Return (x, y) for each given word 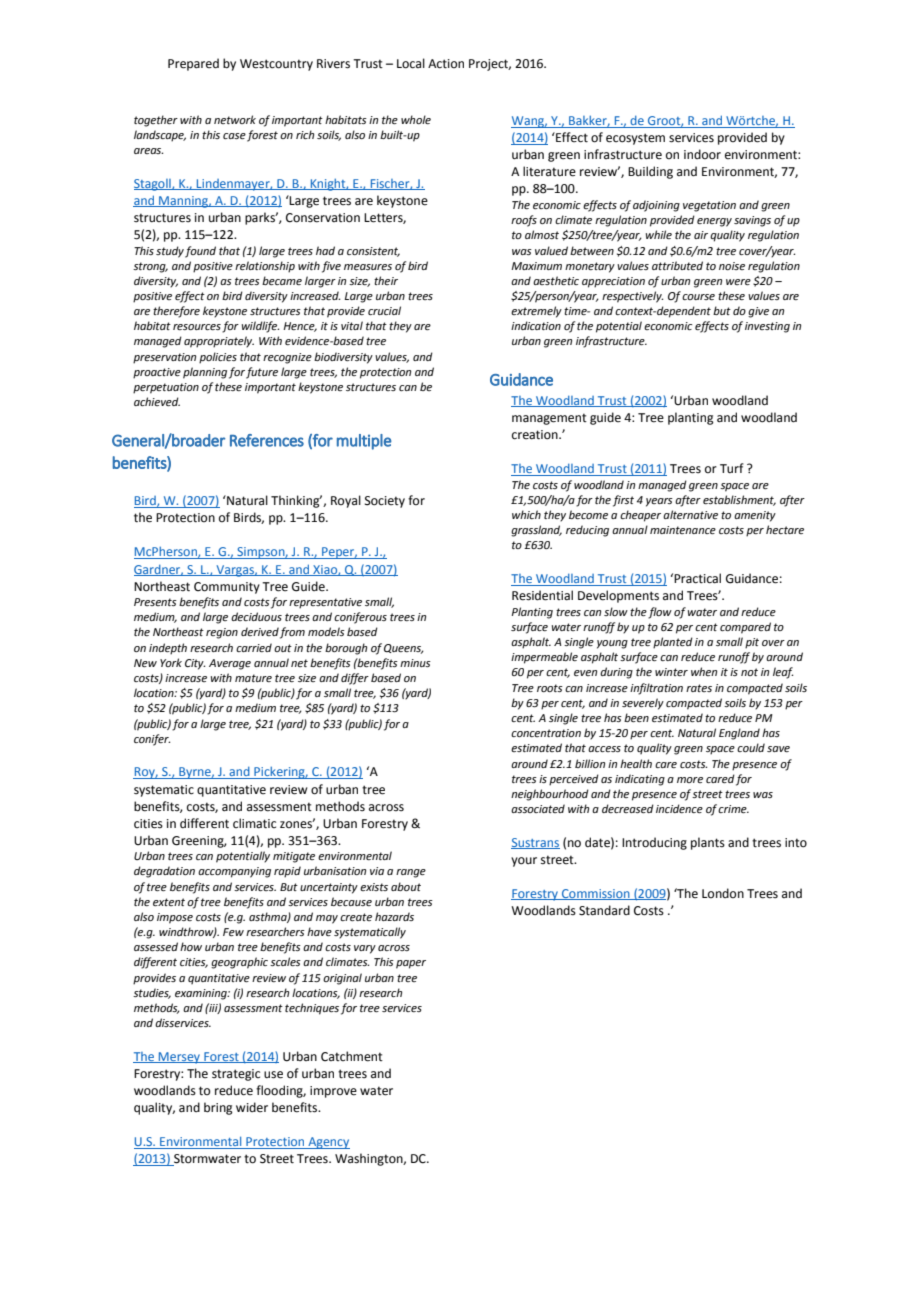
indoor (702, 154)
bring (218, 1108)
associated (538, 808)
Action (446, 64)
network (235, 119)
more (690, 780)
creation (536, 435)
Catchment (352, 1056)
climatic (254, 823)
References (267, 440)
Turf (732, 468)
